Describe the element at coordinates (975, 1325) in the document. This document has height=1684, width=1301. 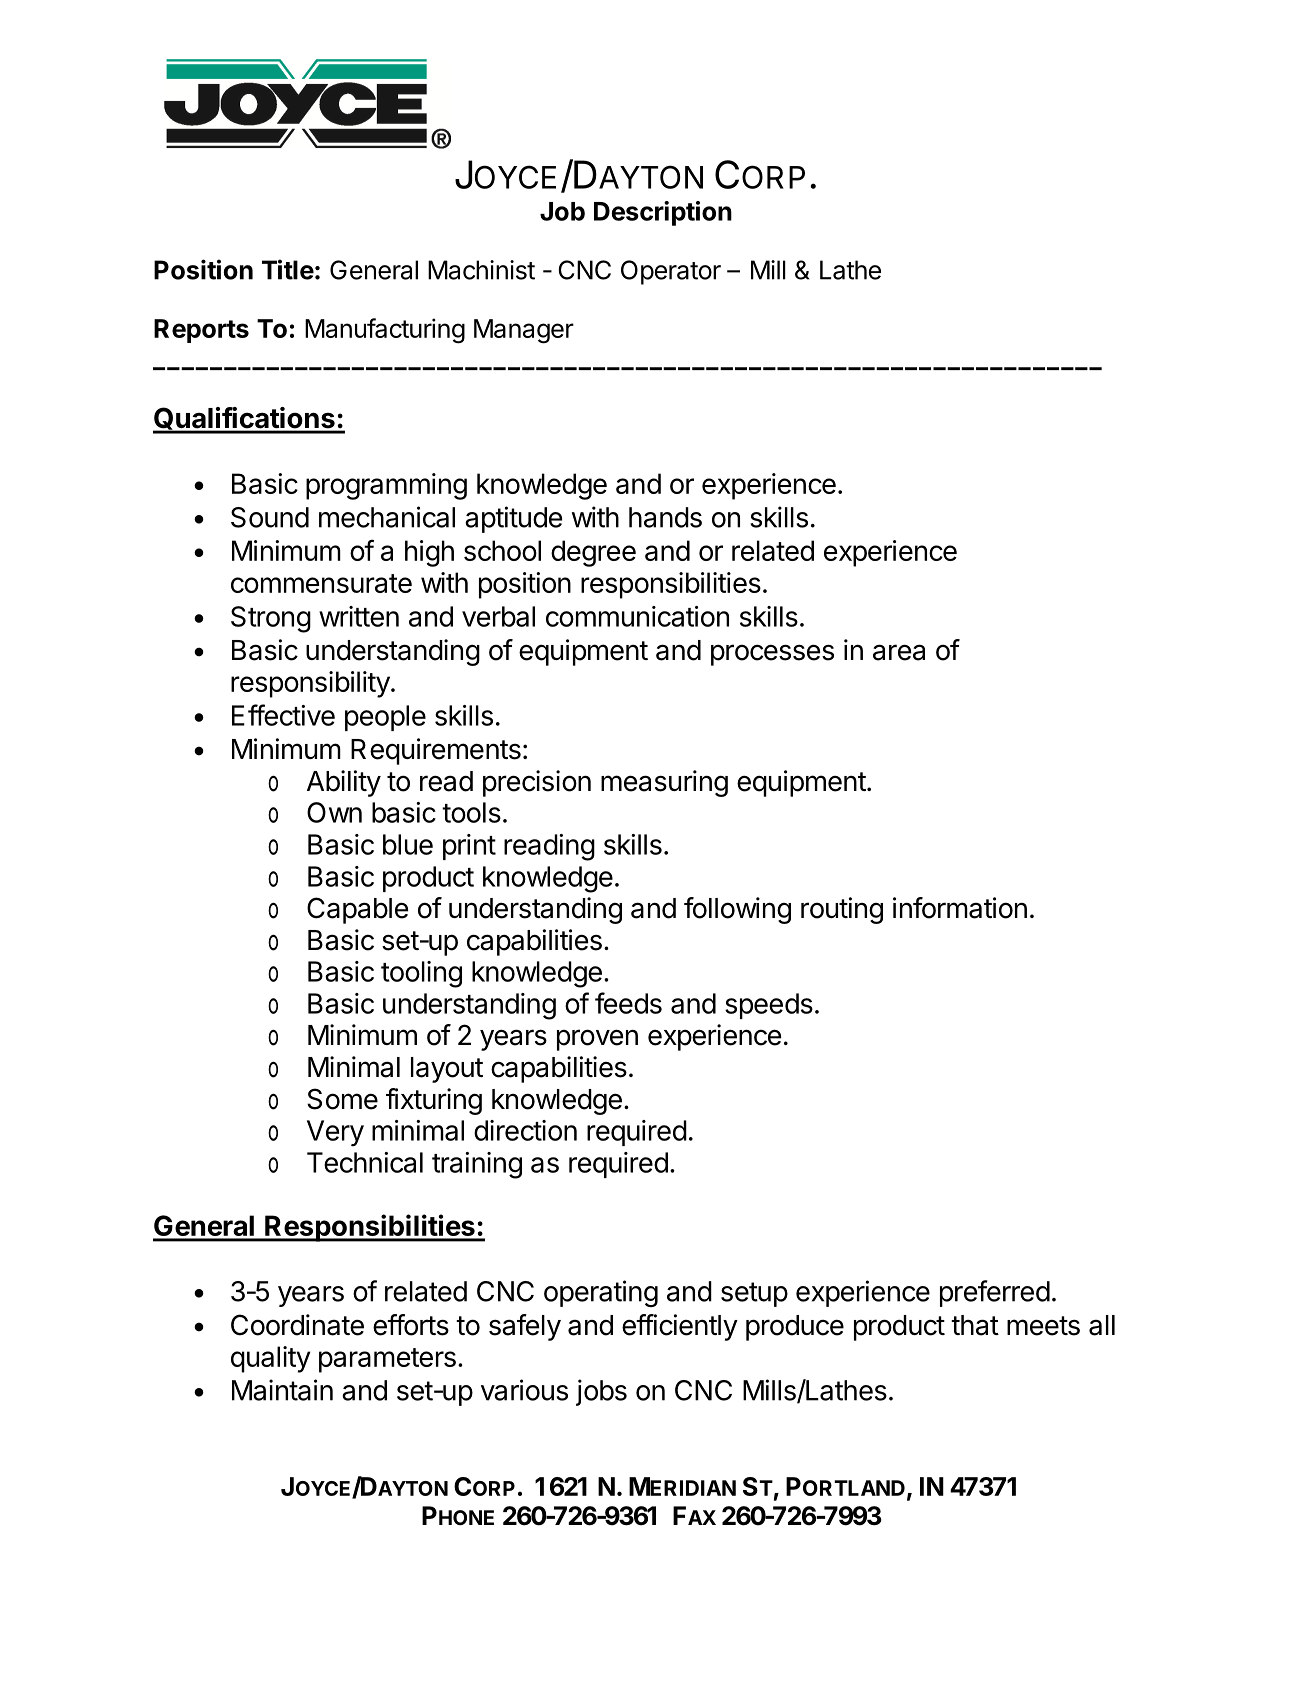
I see `that` at that location.
